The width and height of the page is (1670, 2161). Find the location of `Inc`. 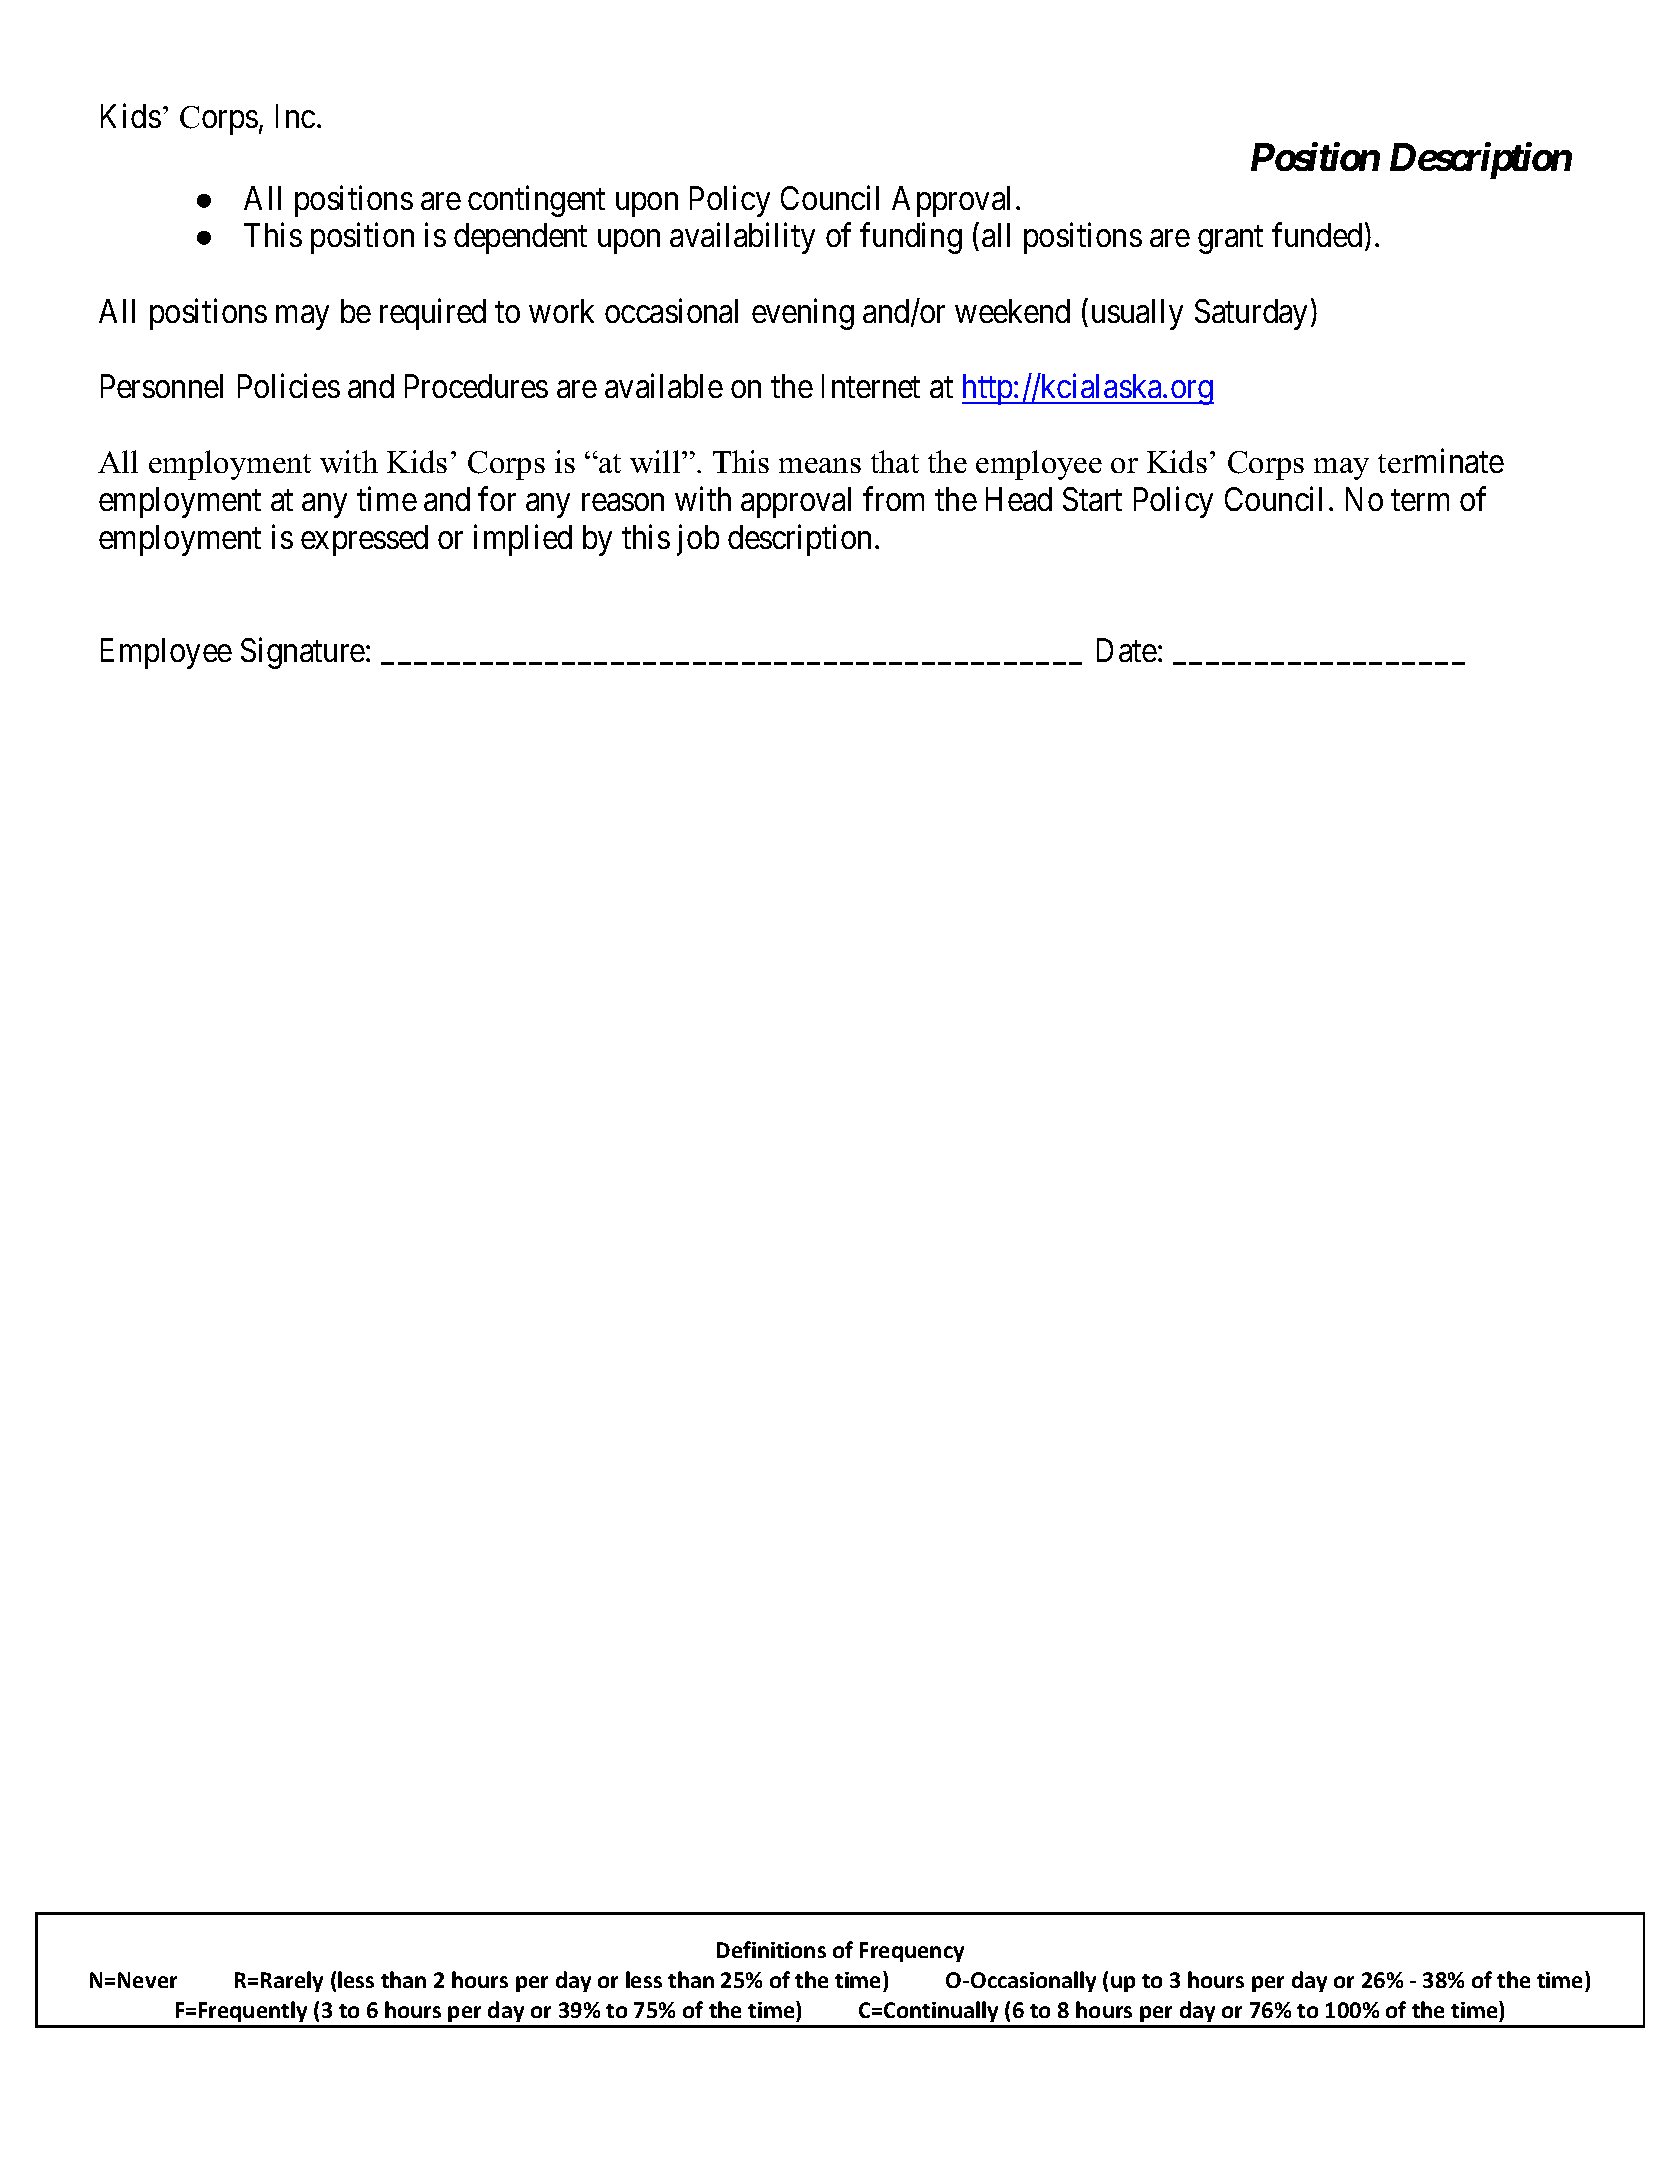

Inc is located at coordinates (295, 116).
